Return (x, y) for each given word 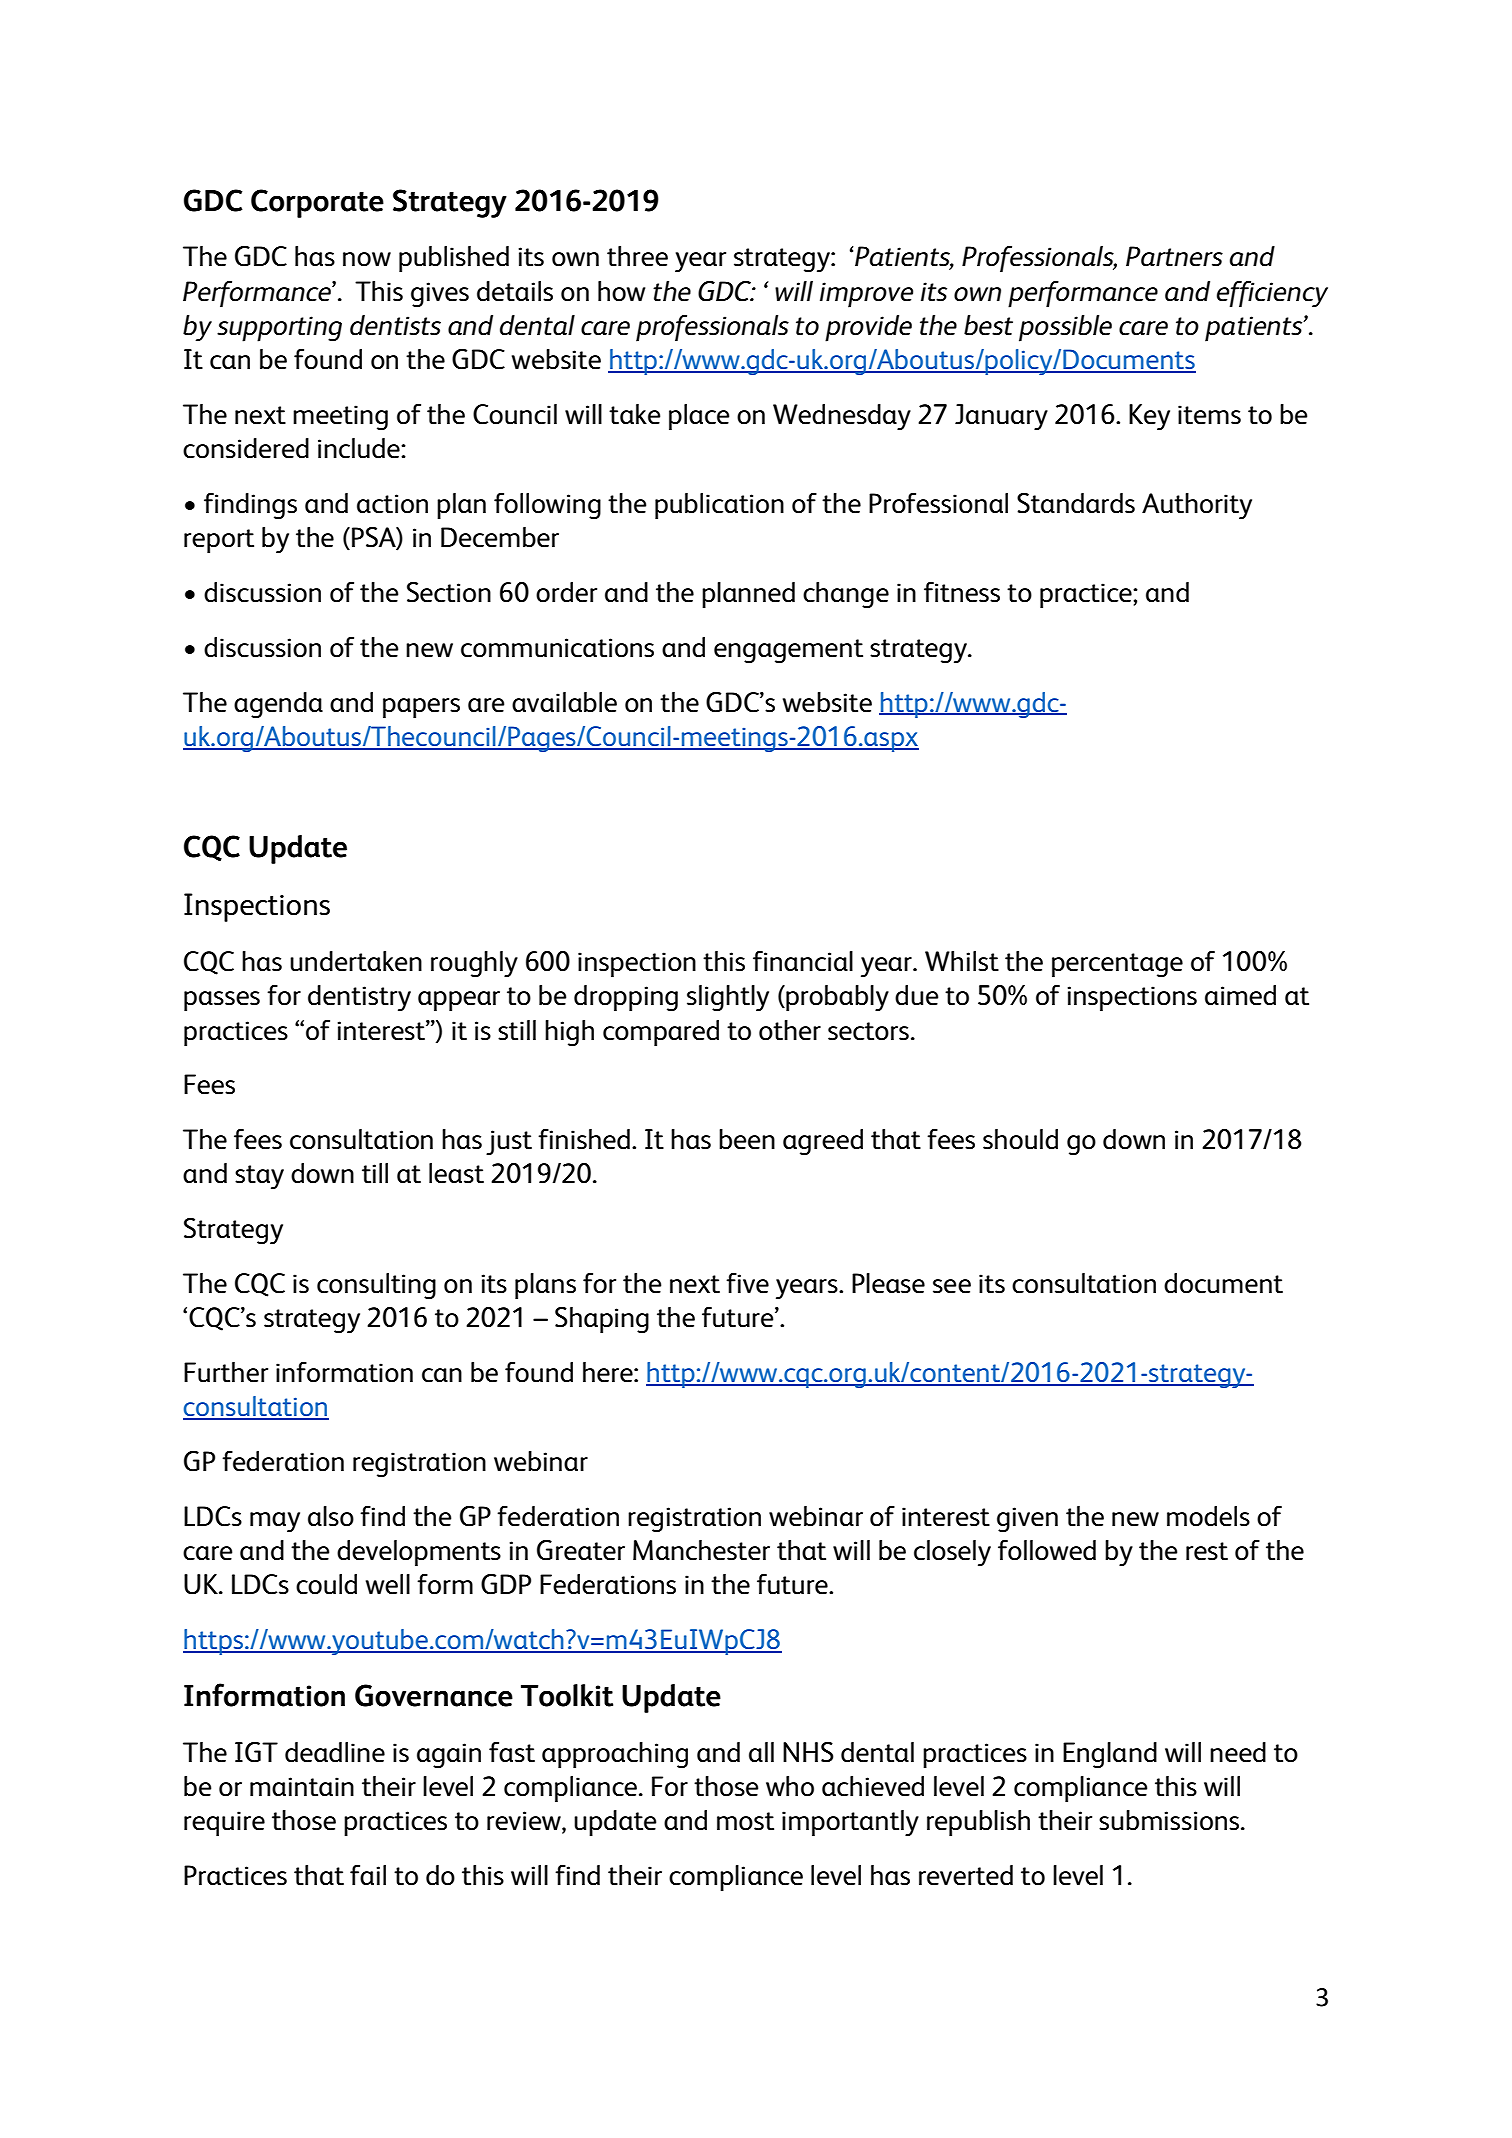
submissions (1170, 1820)
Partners (1174, 256)
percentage (1117, 965)
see (952, 1286)
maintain (302, 1787)
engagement (788, 651)
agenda (278, 705)
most (745, 1821)
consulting (376, 1286)
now (367, 259)
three (637, 256)
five (747, 1283)
